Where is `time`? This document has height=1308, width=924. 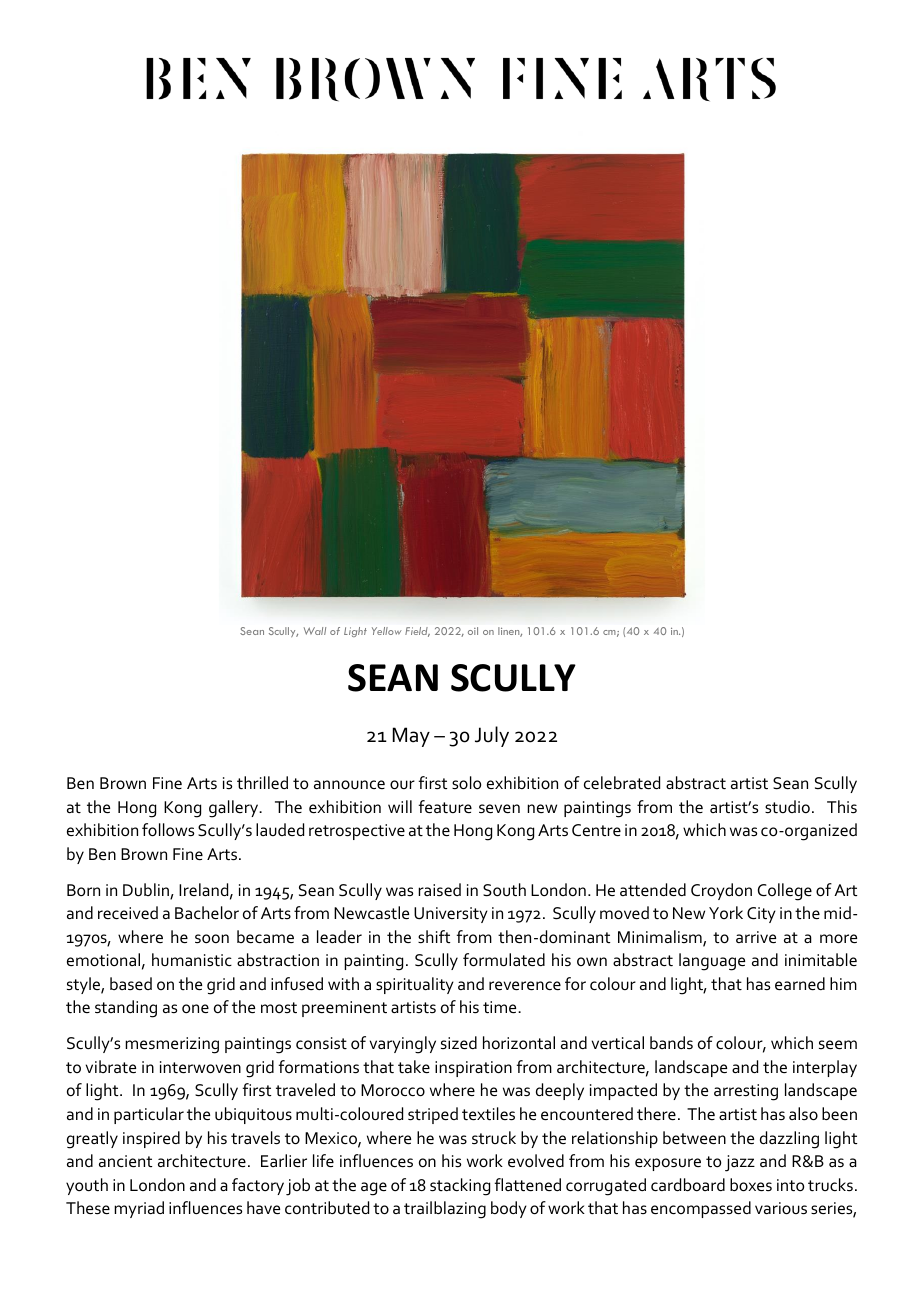 time is located at coordinates (501, 1007).
